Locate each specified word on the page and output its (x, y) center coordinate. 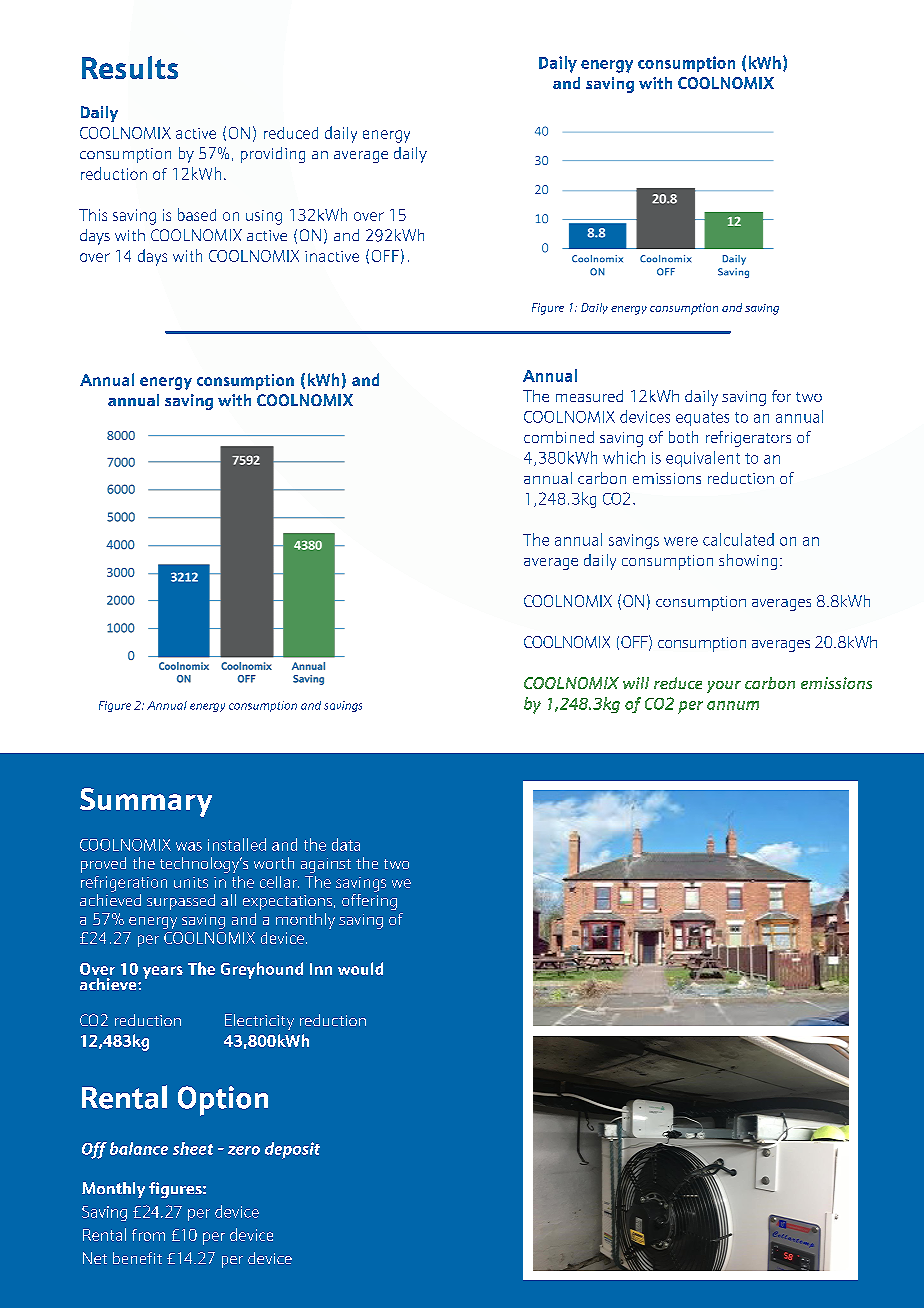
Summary (146, 802)
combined (559, 437)
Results (130, 67)
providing (273, 155)
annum (733, 705)
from (148, 1235)
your (724, 687)
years (163, 972)
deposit (292, 1150)
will (636, 683)
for (781, 396)
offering (369, 902)
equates (702, 419)
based (197, 214)
